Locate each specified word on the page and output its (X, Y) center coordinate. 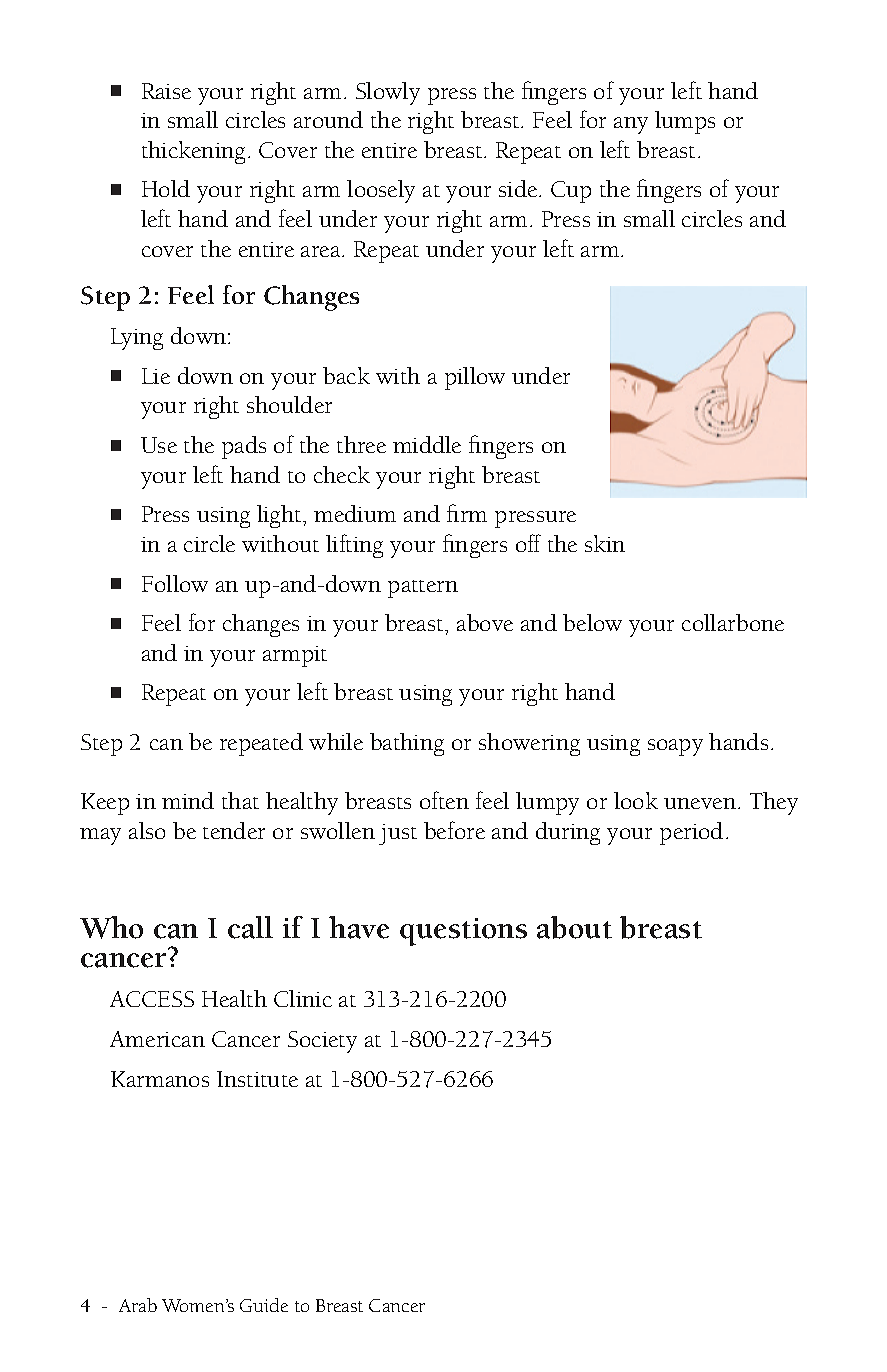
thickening (193, 152)
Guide (264, 1305)
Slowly (388, 93)
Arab (138, 1305)
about (574, 927)
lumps (685, 122)
